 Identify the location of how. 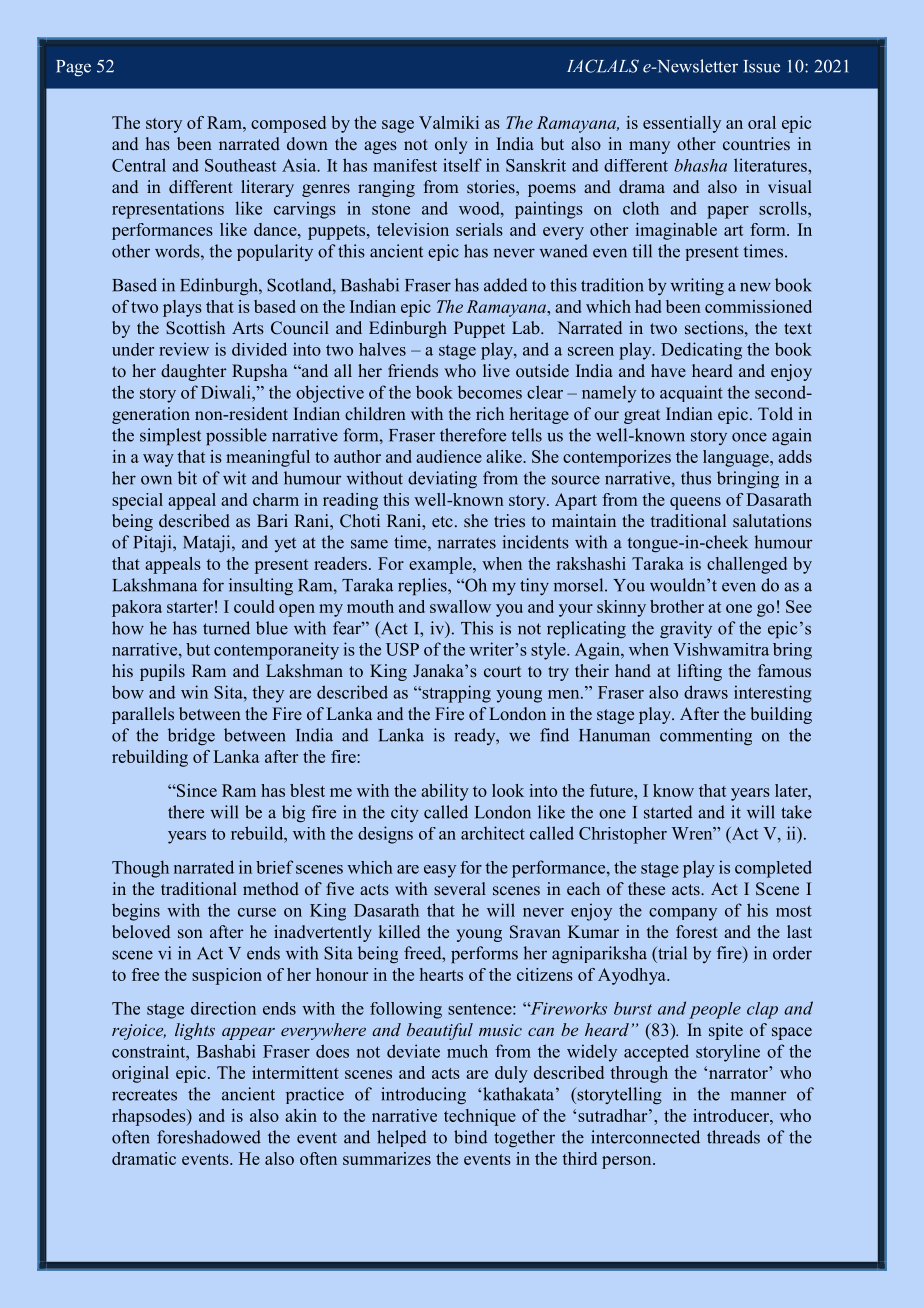
(128, 628).
